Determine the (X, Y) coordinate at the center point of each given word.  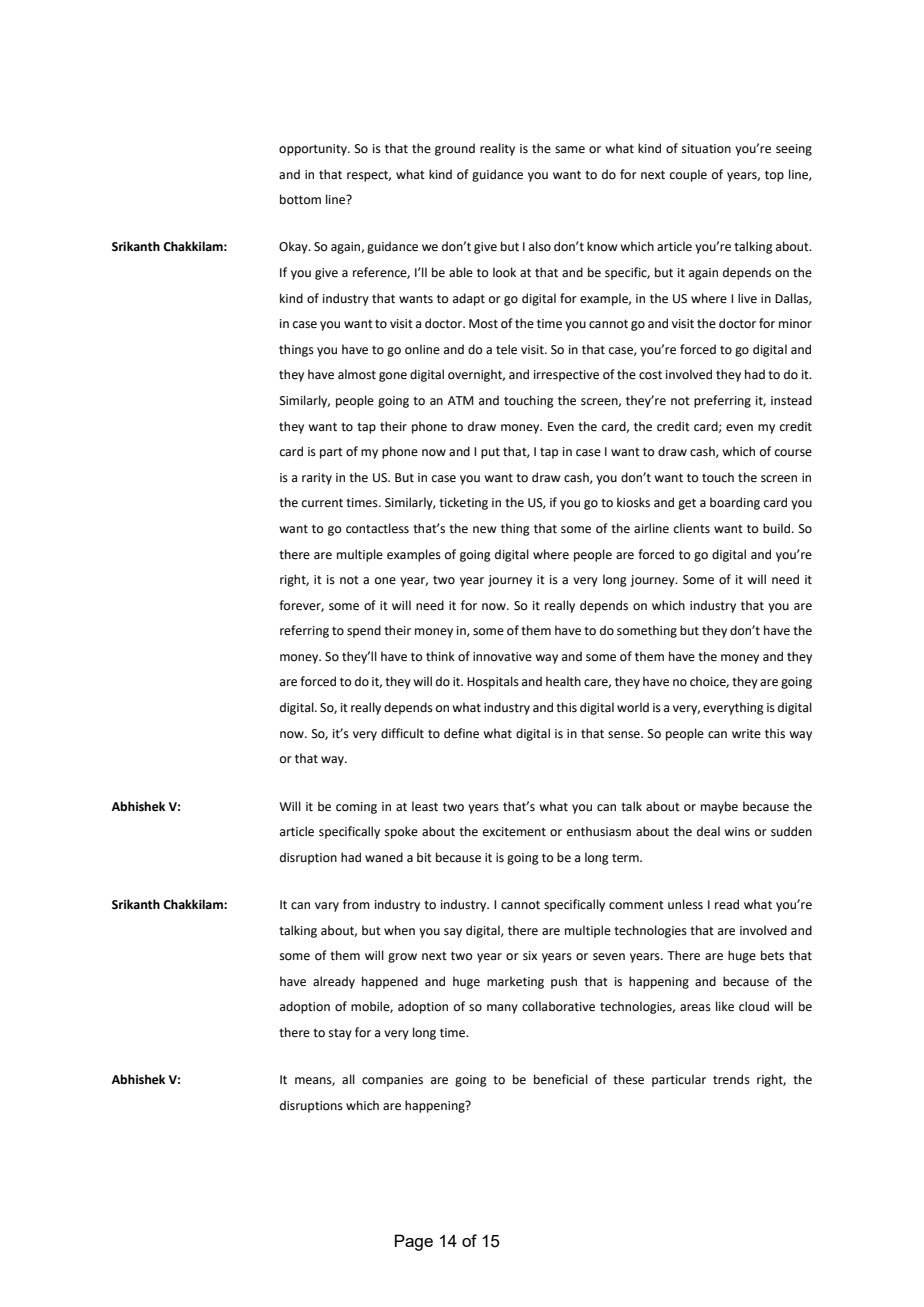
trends (731, 1079)
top (774, 176)
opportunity (314, 150)
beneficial (561, 1079)
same (570, 150)
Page (414, 1242)
